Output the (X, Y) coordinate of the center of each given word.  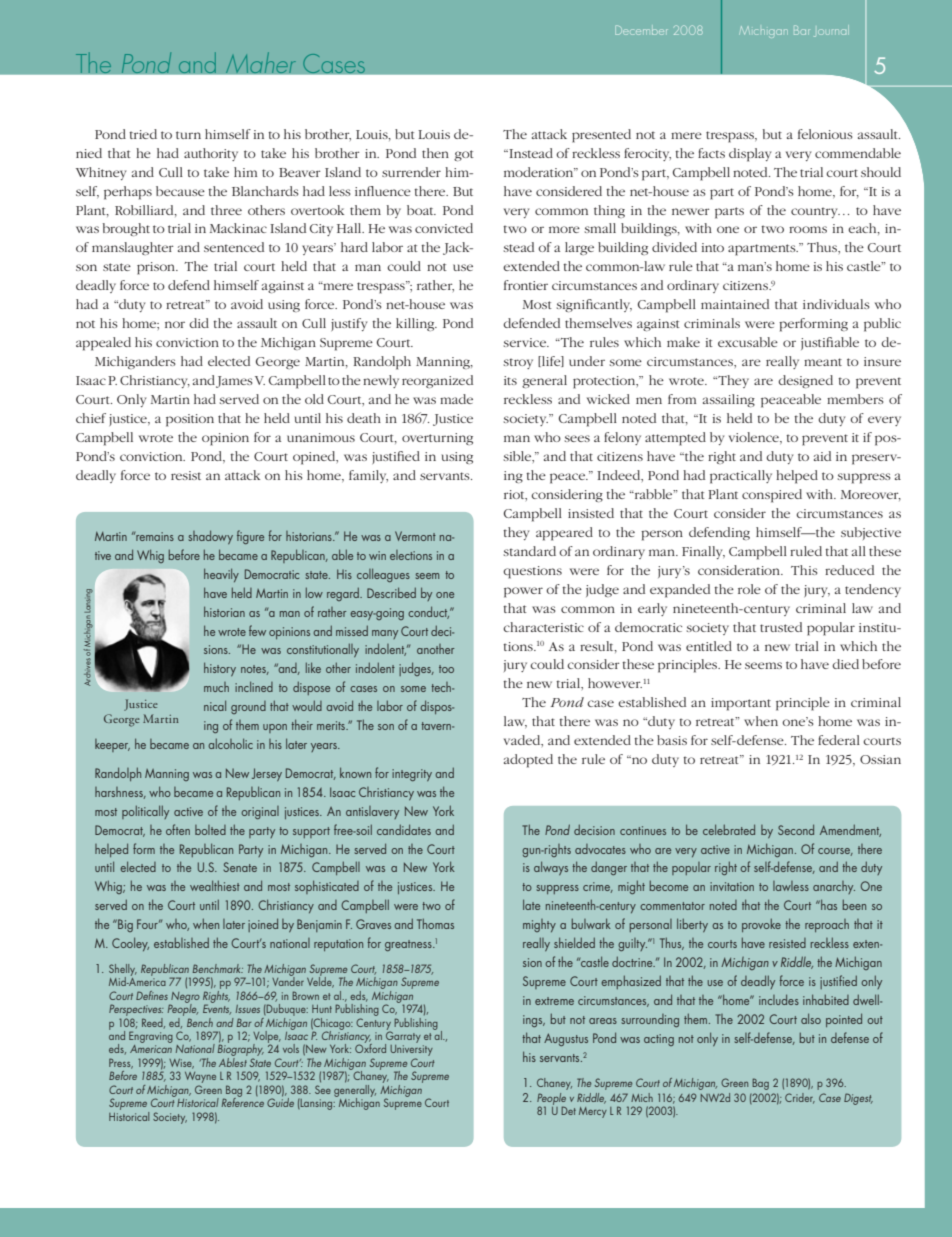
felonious (825, 134)
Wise (181, 1064)
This (804, 570)
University (411, 1052)
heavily (221, 575)
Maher (261, 63)
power (523, 592)
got (464, 155)
